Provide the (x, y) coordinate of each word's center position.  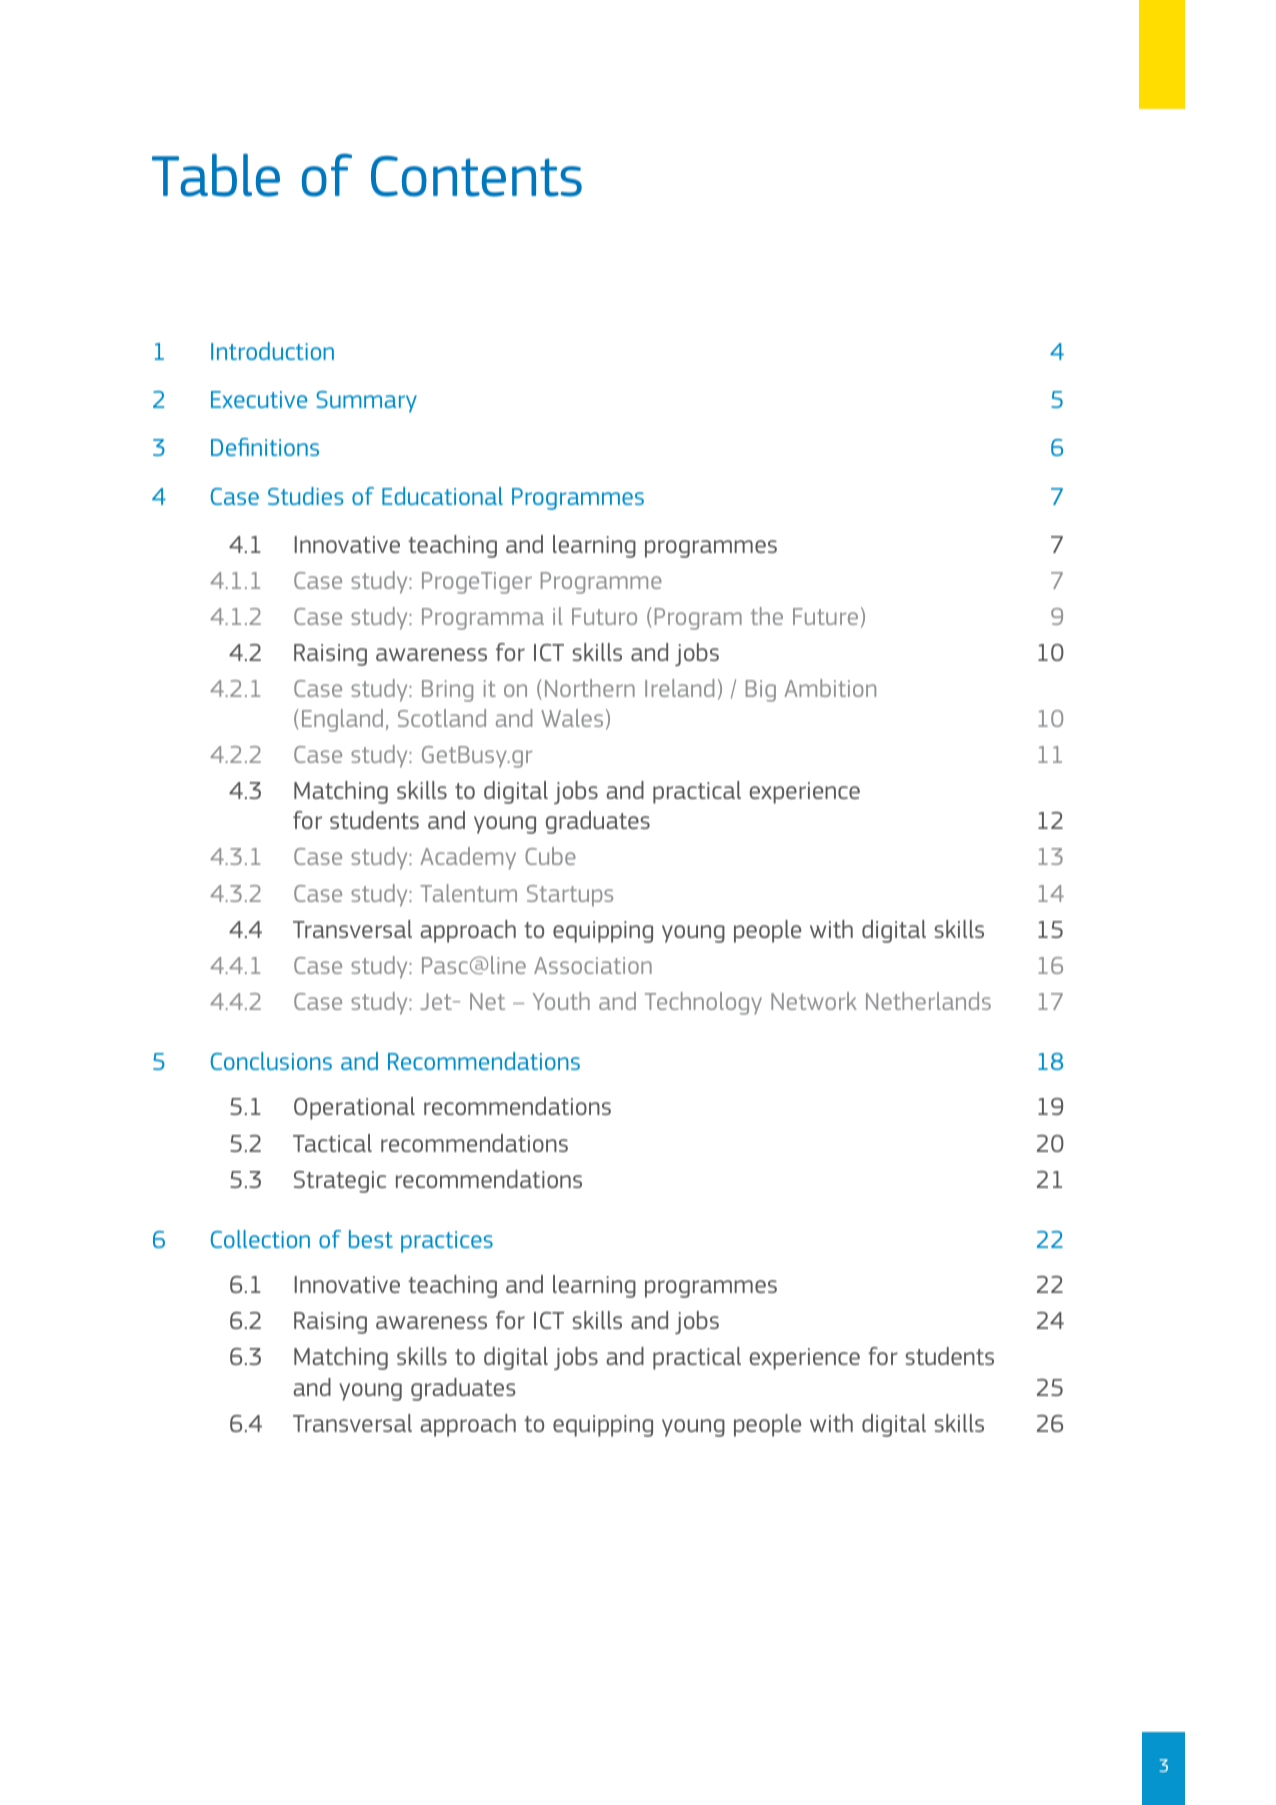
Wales (572, 718)
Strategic (340, 1182)
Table (216, 175)
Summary (366, 402)
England (342, 720)
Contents (476, 176)
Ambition (830, 688)
